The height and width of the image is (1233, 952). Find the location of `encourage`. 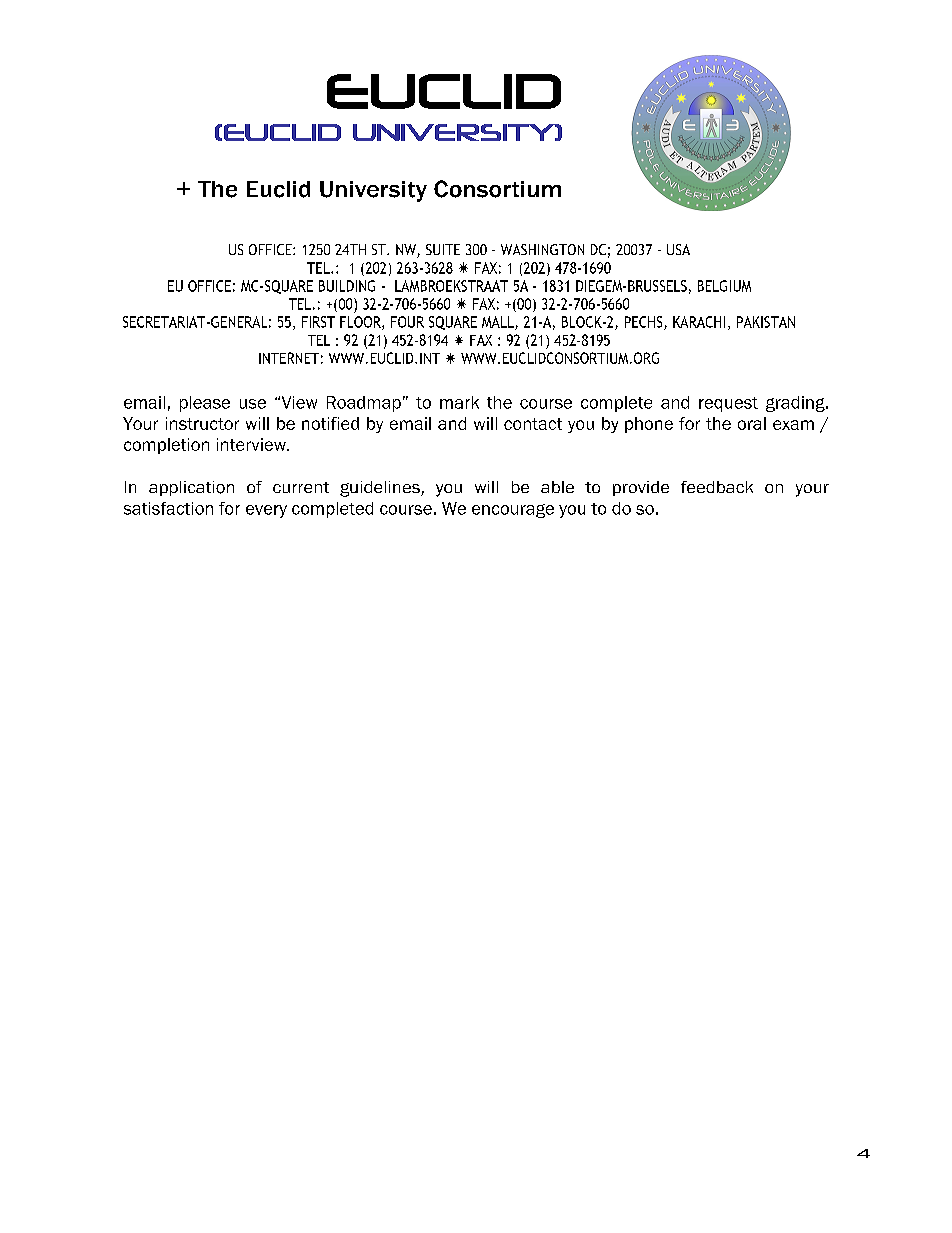

encourage is located at coordinates (513, 511).
